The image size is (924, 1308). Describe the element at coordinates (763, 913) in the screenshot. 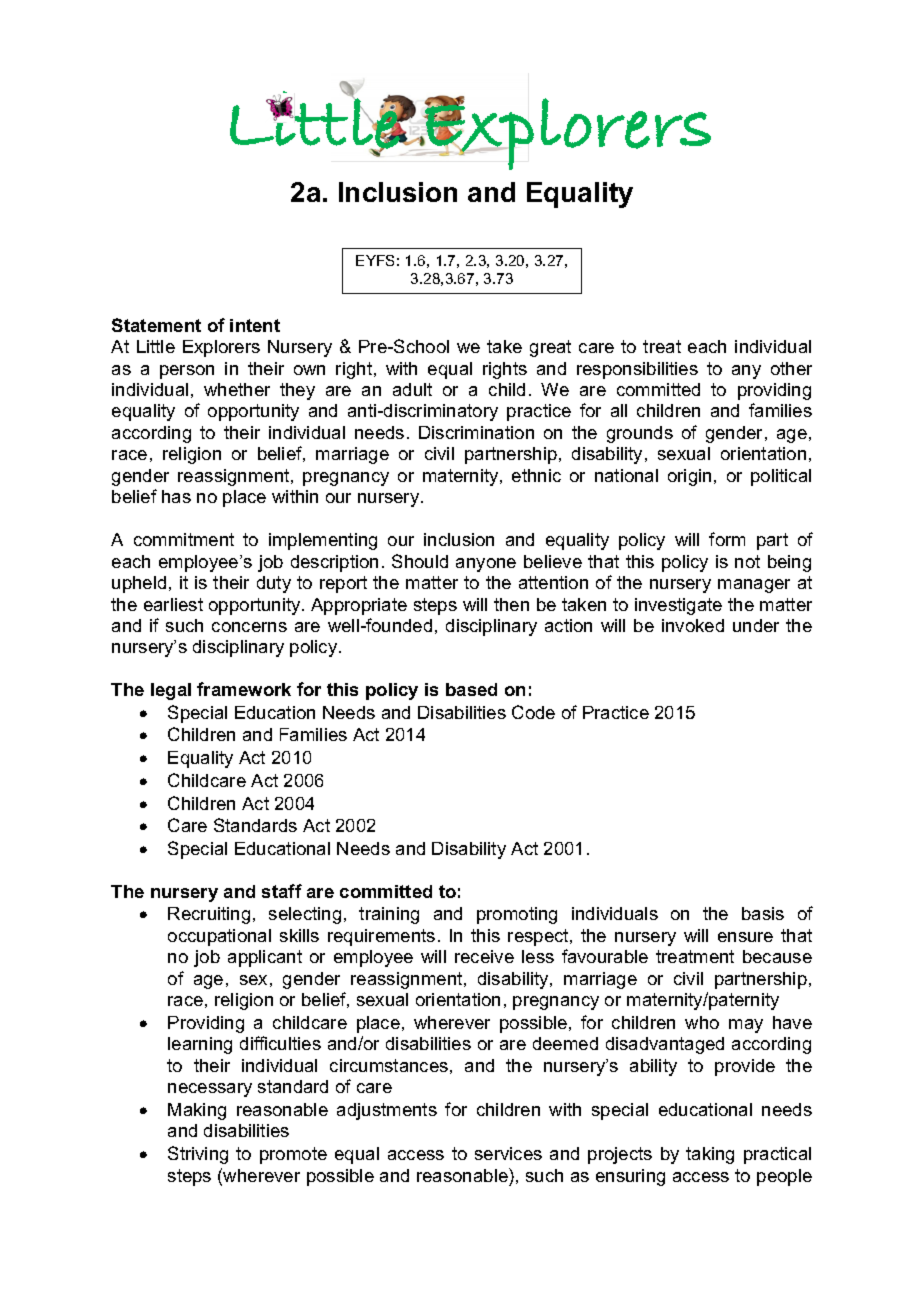

I see `basis` at that location.
